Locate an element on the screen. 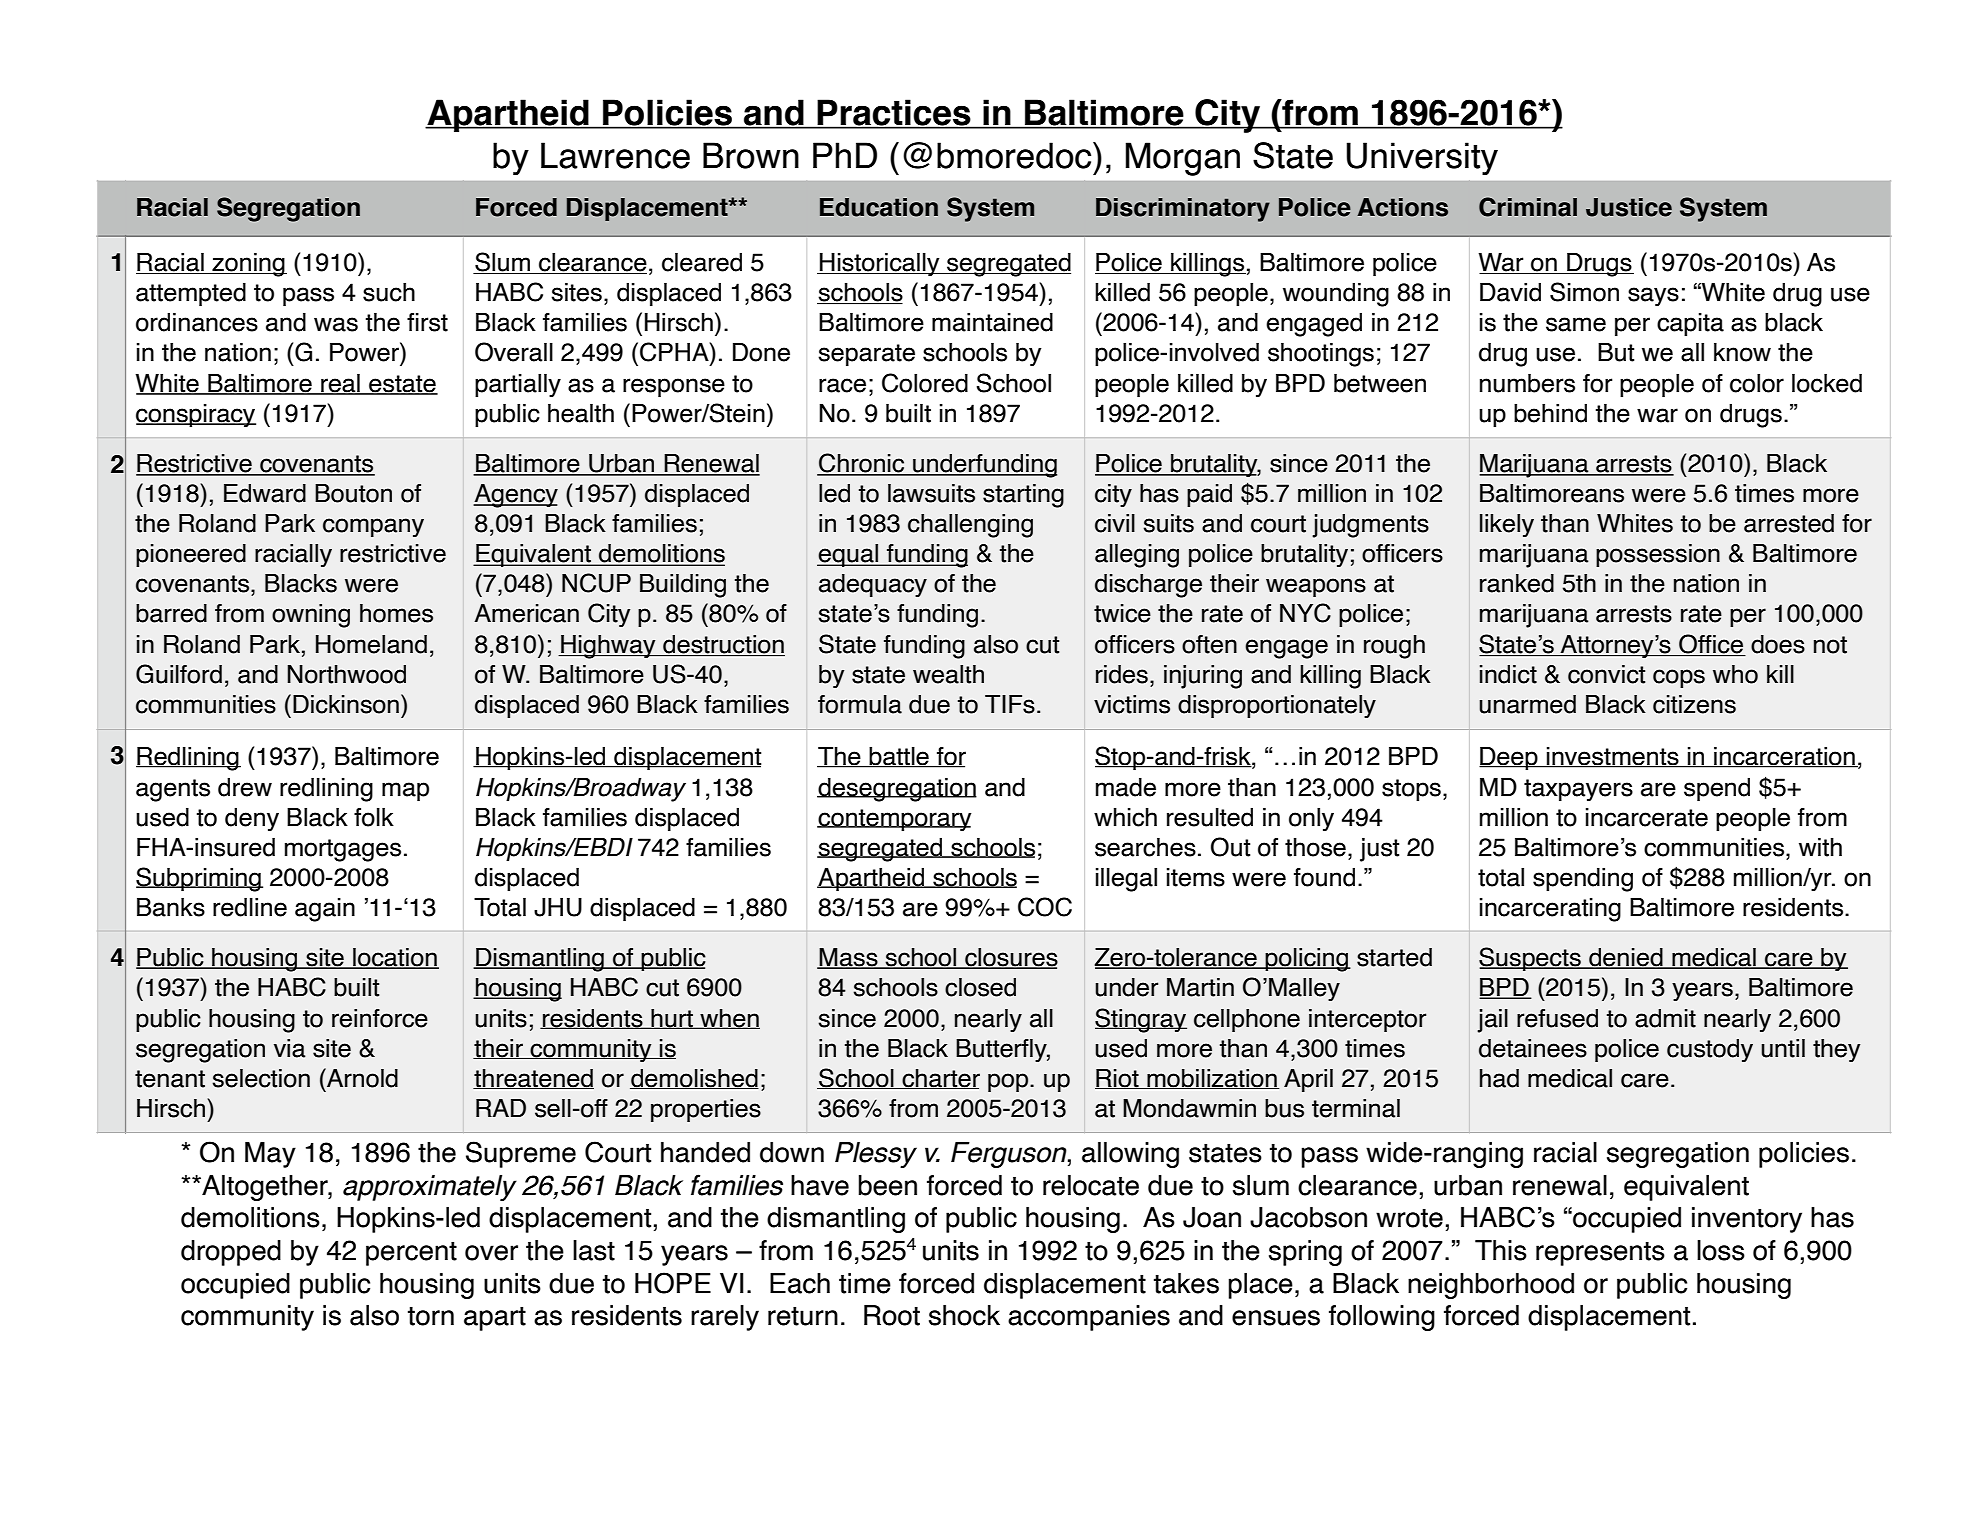 This screenshot has width=1988, height=1536. Criminal is located at coordinates (1528, 207).
